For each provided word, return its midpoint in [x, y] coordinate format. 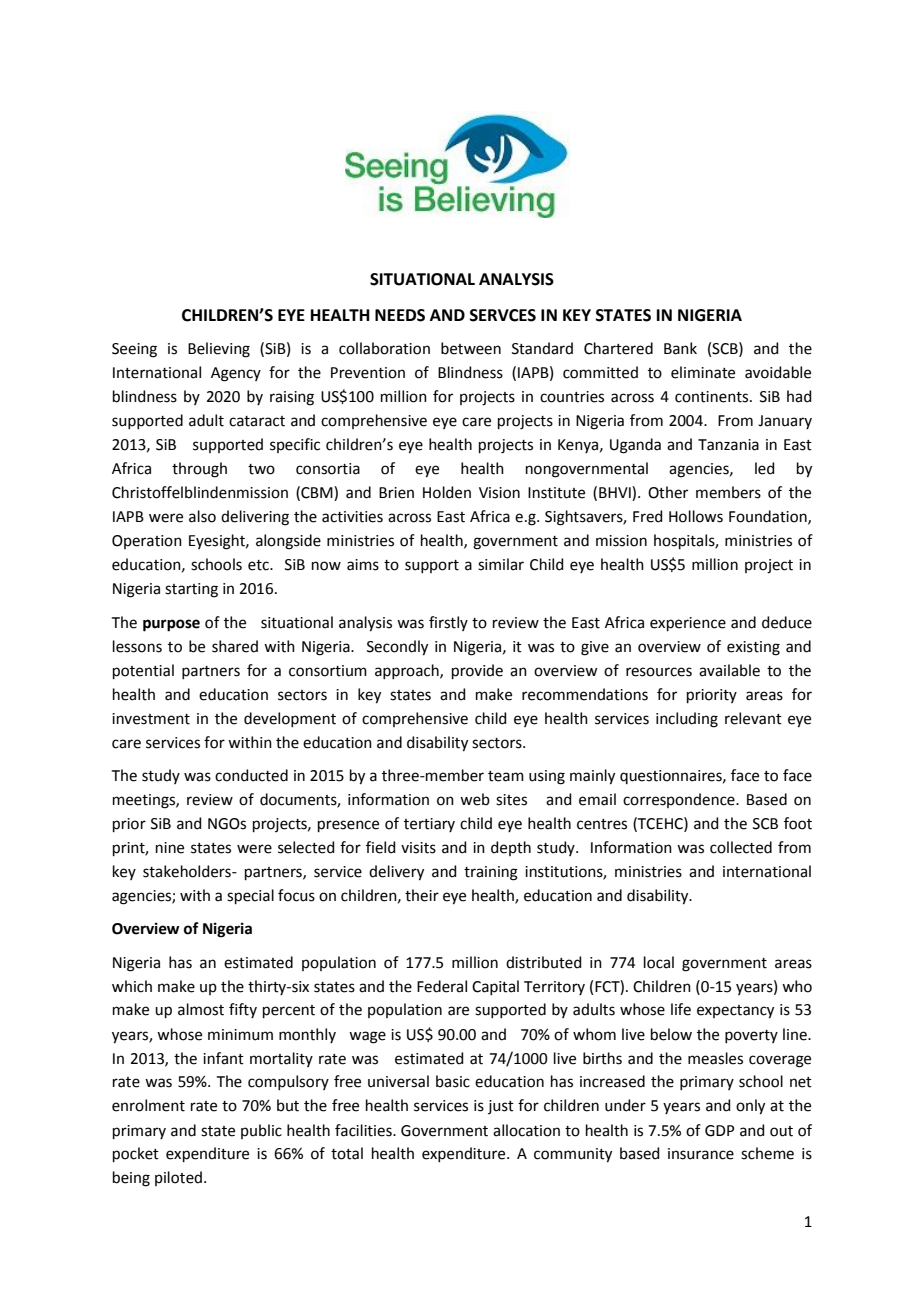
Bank [680, 348]
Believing [219, 350]
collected [741, 847]
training [491, 873]
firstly [448, 623]
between [471, 348]
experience [688, 624]
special [250, 896]
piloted [178, 1178]
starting [191, 590]
